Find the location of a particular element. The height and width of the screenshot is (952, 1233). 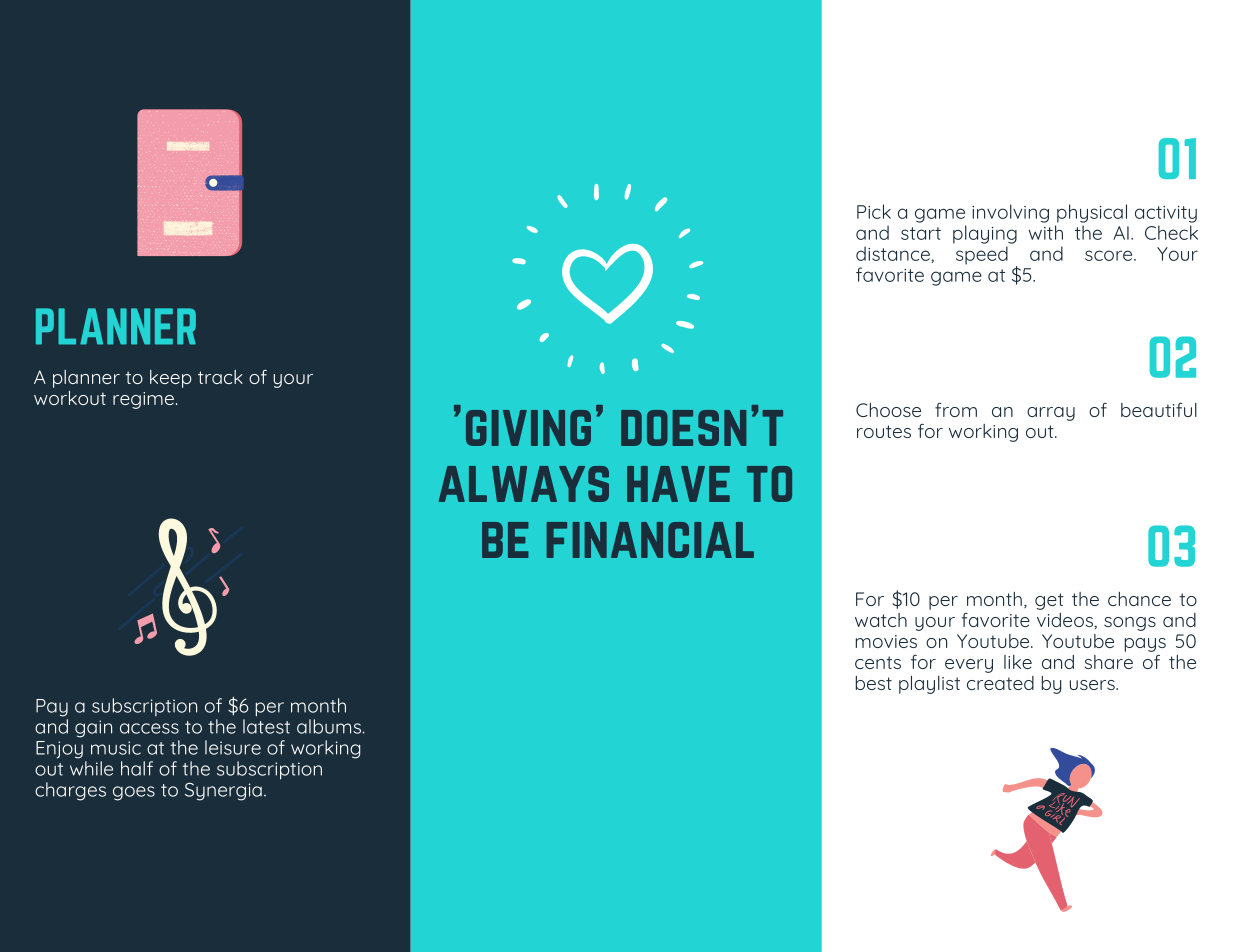

Pick is located at coordinates (874, 211).
